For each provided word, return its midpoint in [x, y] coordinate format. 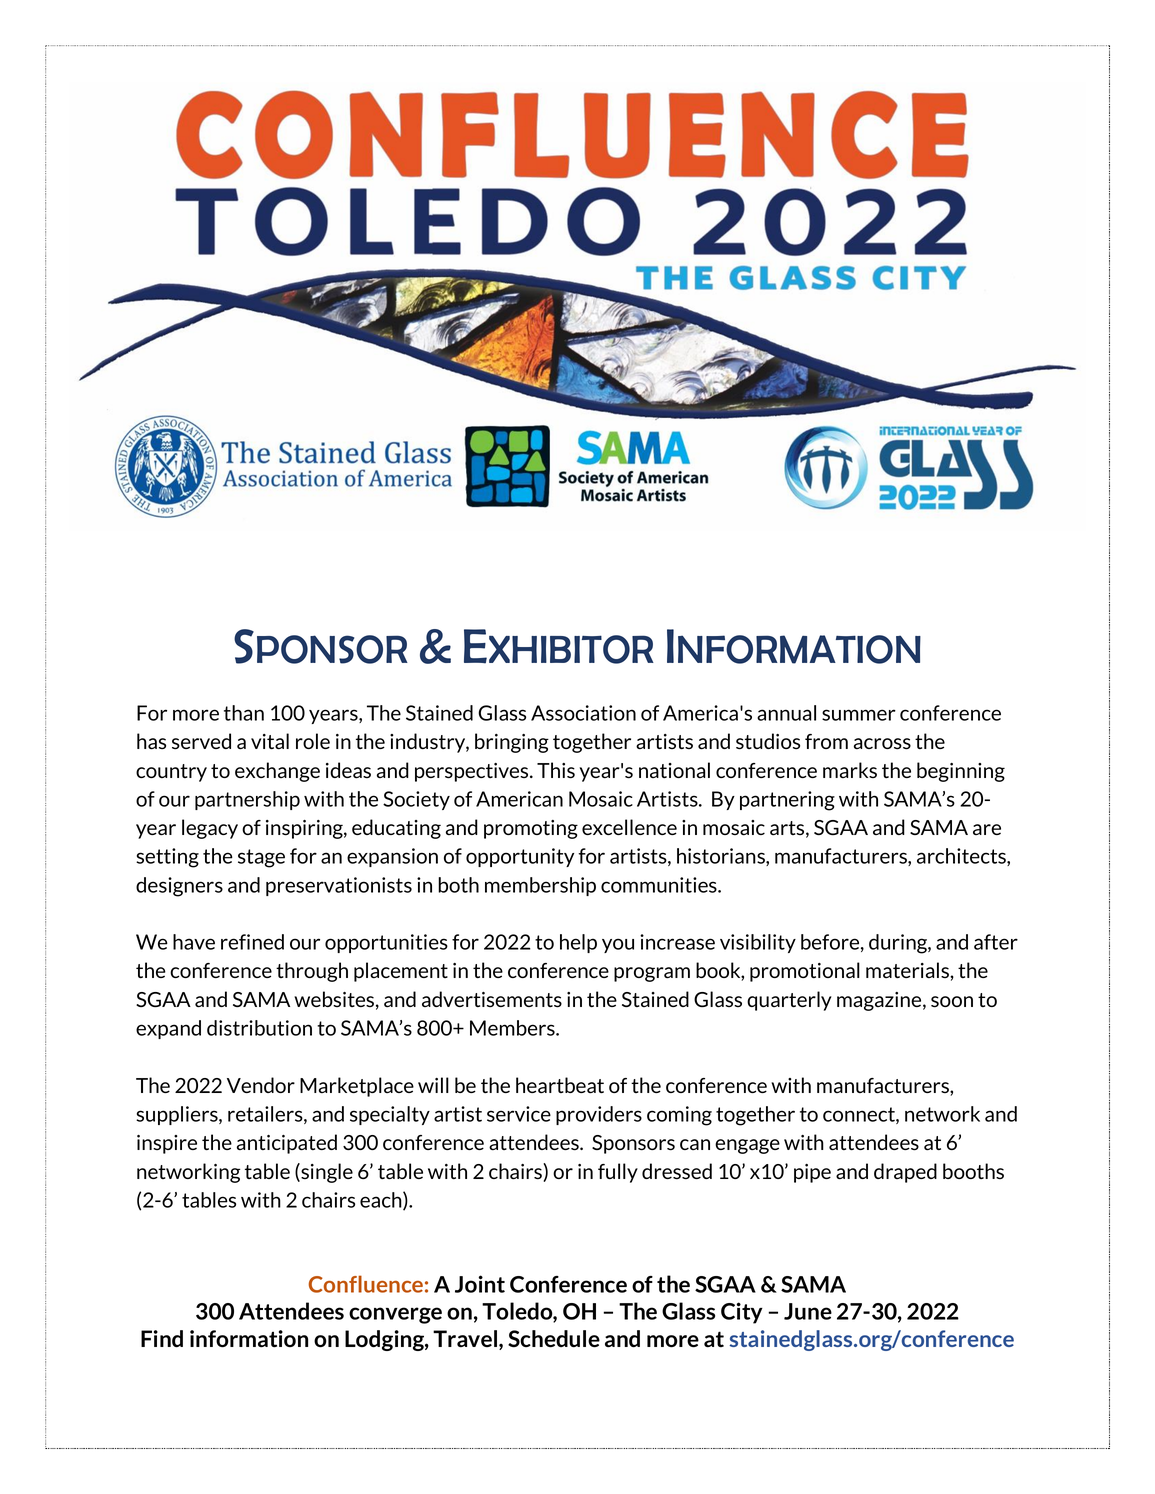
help [578, 943]
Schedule [554, 1339]
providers [599, 1115]
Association [583, 713]
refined [252, 942]
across [882, 744]
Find [162, 1339]
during [899, 944]
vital [270, 741]
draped [905, 1173]
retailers [266, 1115]
